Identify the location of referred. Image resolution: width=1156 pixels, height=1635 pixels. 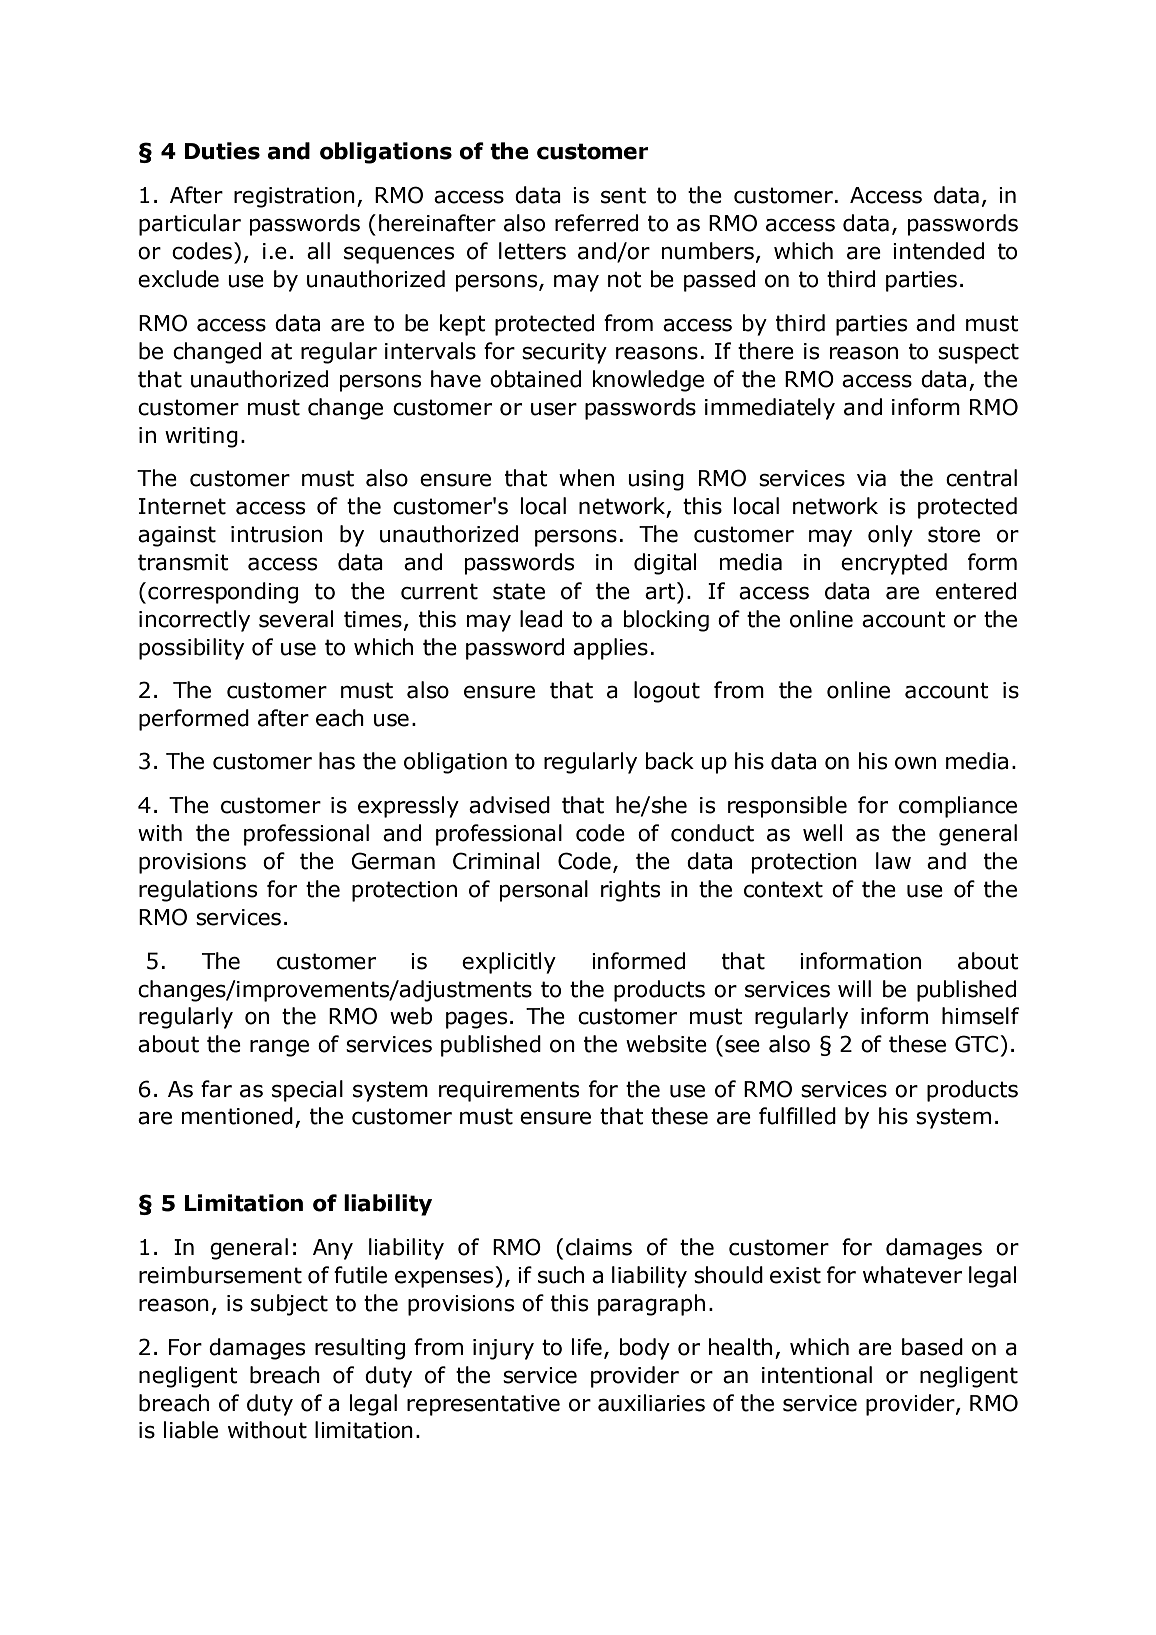
(596, 223).
